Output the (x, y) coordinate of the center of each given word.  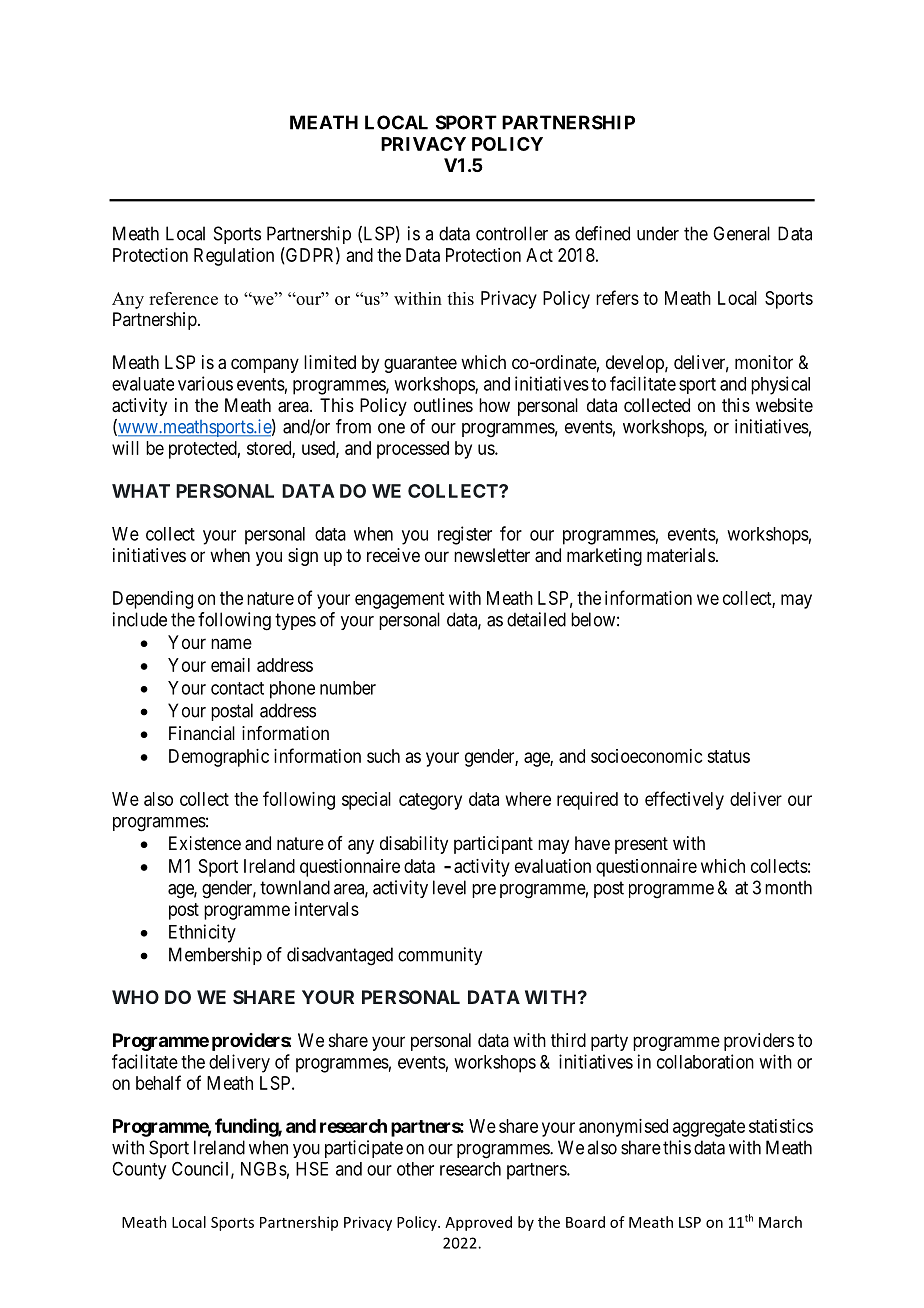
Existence (205, 843)
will (125, 448)
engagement (399, 600)
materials (681, 555)
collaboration (705, 1061)
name (231, 644)
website (784, 405)
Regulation (234, 257)
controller (512, 233)
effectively (684, 800)
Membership (215, 956)
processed (413, 450)
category (430, 801)
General (741, 233)
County (139, 1171)
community (440, 956)
